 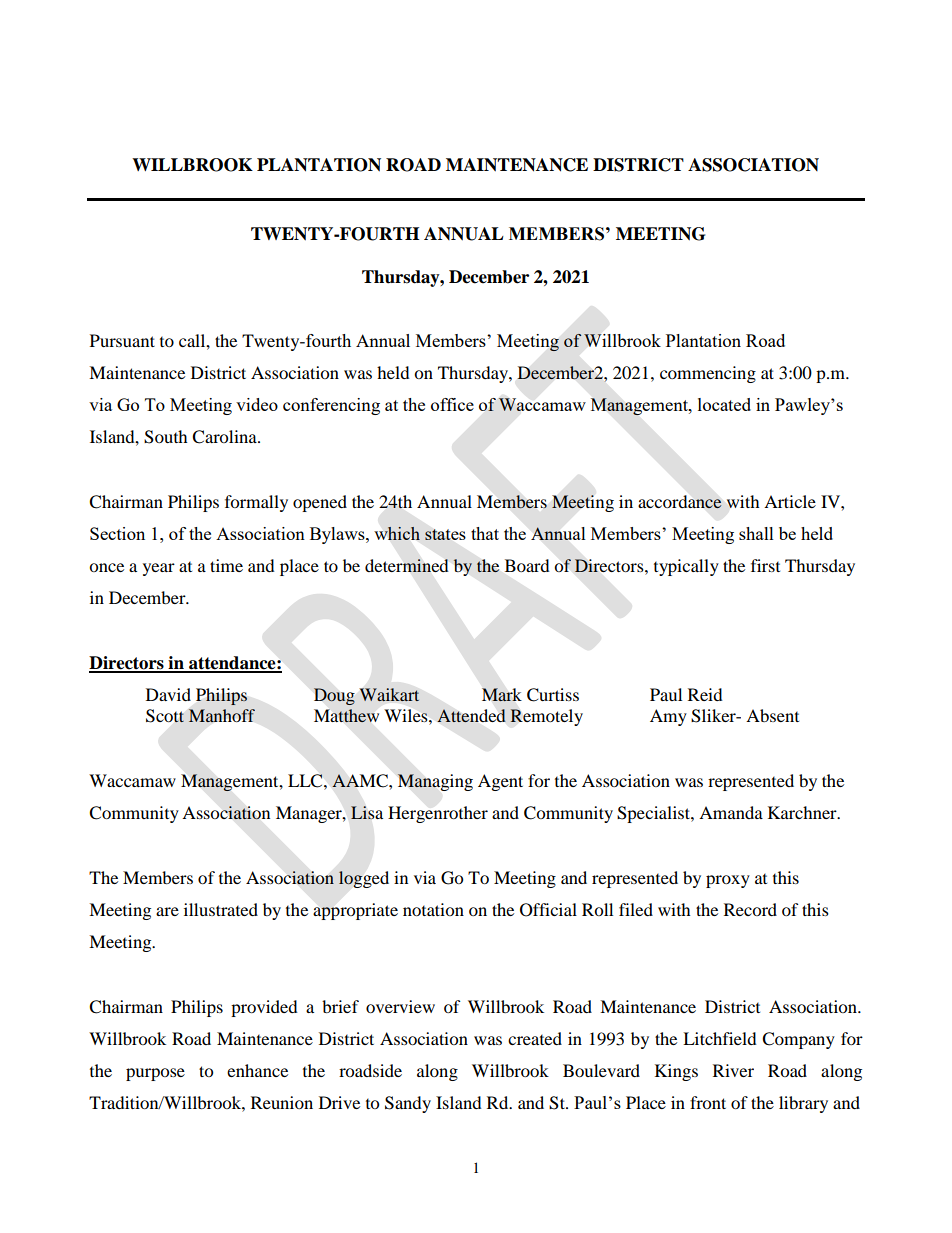 What do you see at coordinates (471, 716) in the screenshot?
I see `Attended` at bounding box center [471, 716].
